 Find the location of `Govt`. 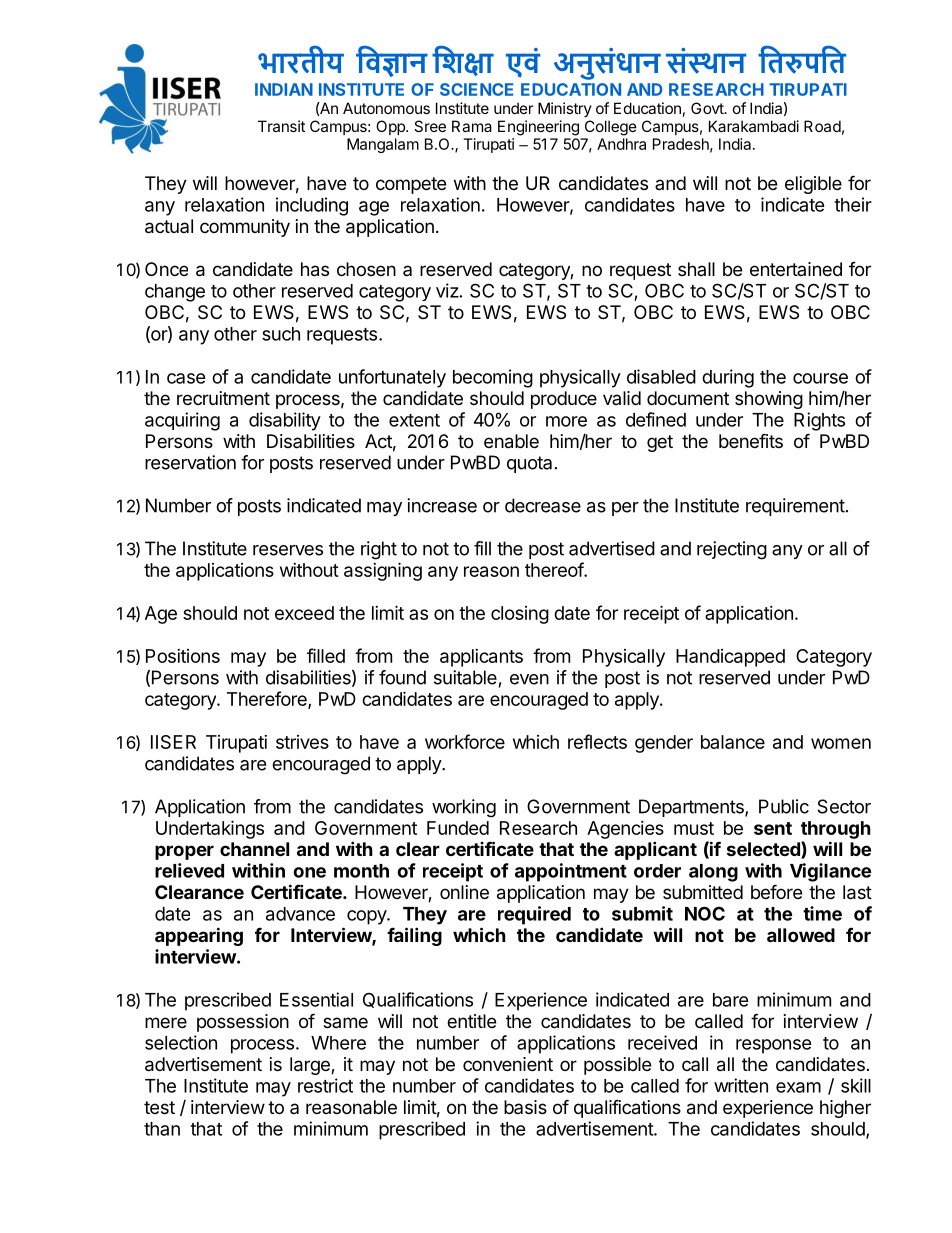

Govt is located at coordinates (708, 108).
